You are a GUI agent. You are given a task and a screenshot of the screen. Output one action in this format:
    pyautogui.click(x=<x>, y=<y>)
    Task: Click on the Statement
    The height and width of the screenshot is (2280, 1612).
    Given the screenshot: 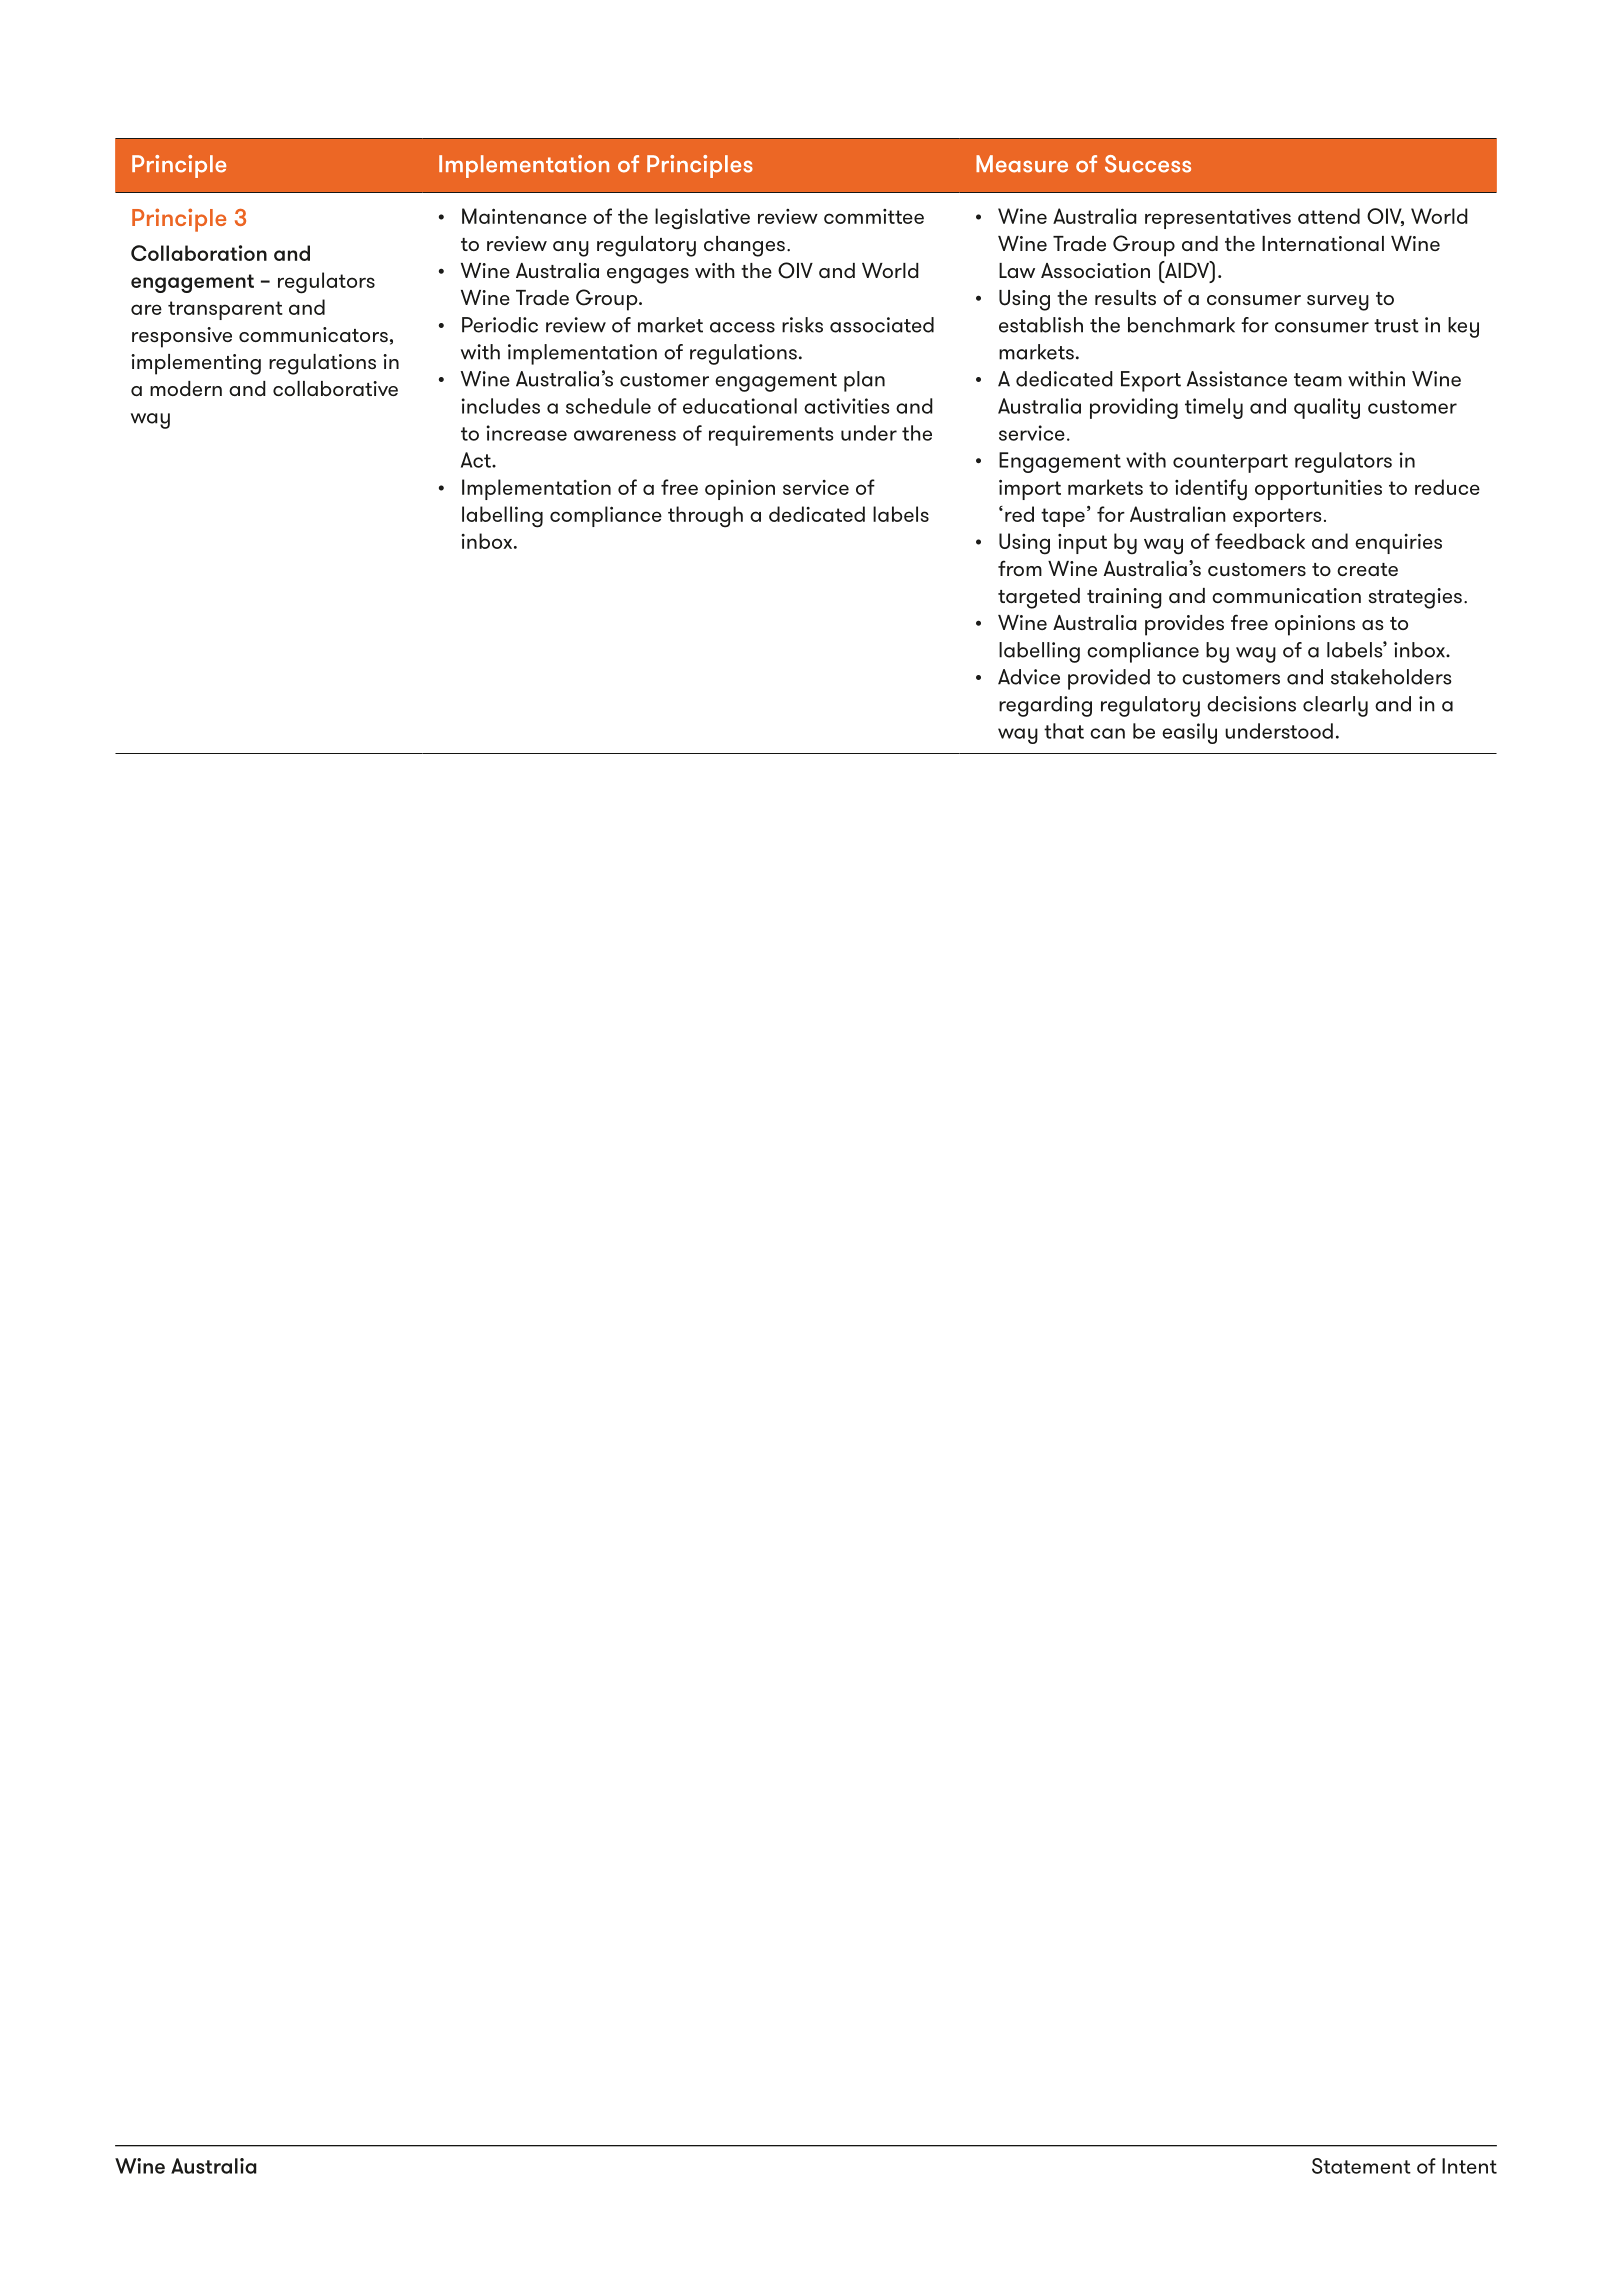 What is the action you would take?
    pyautogui.click(x=1361, y=2166)
